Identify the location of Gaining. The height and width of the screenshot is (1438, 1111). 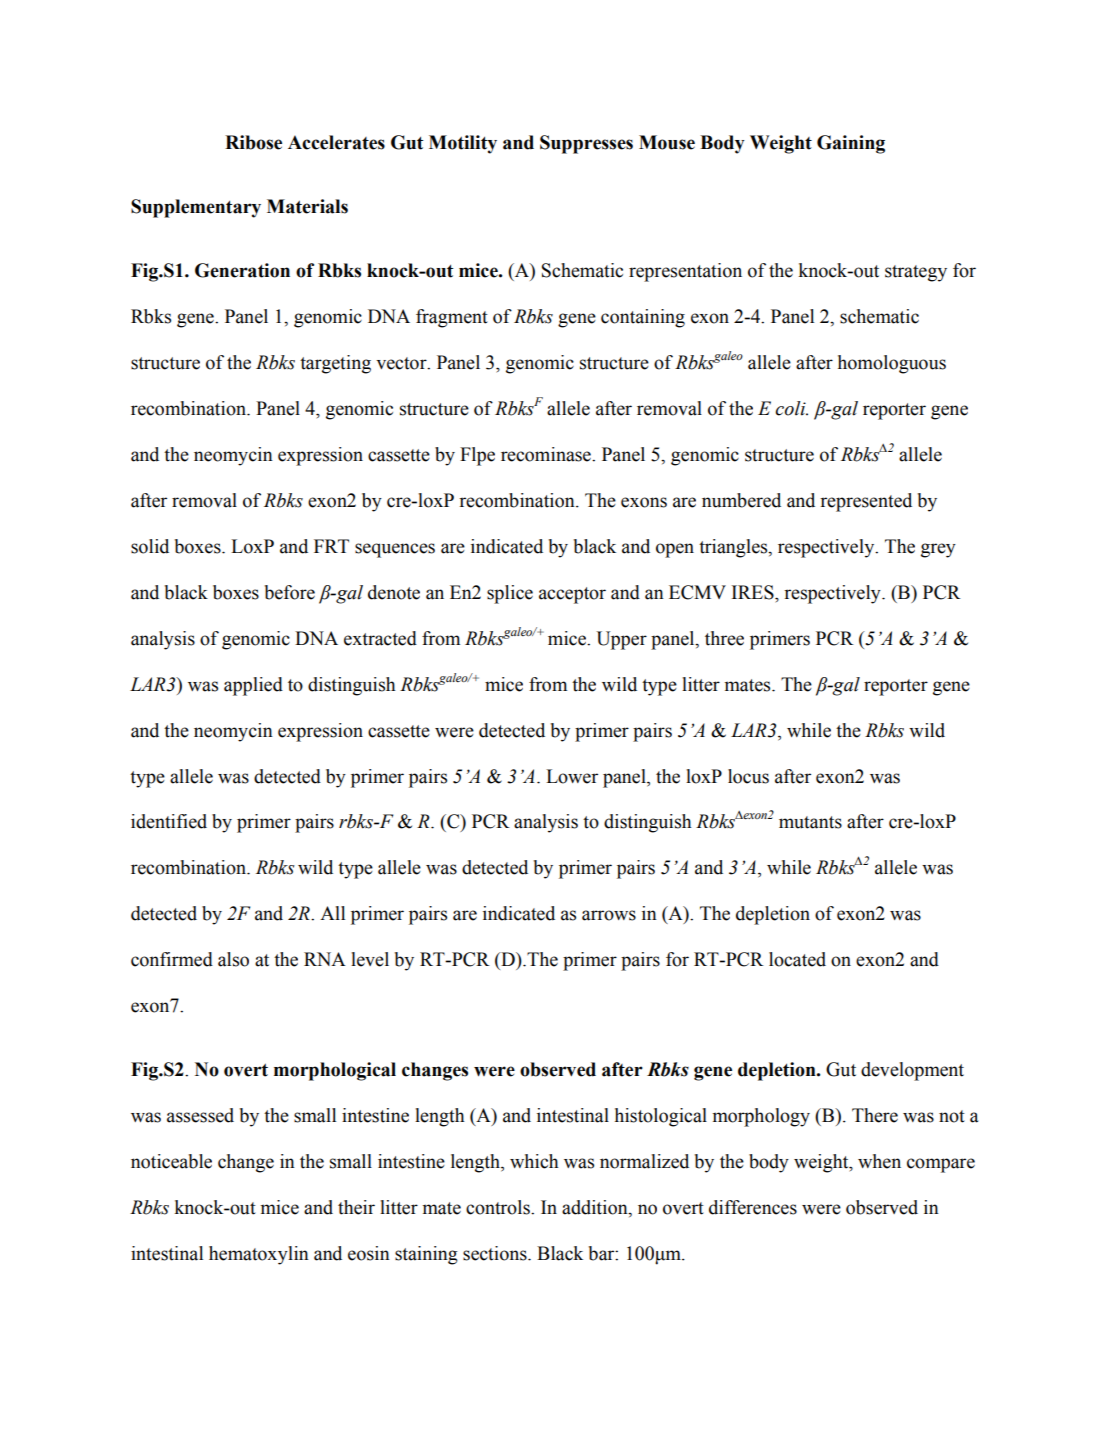
(851, 144).
